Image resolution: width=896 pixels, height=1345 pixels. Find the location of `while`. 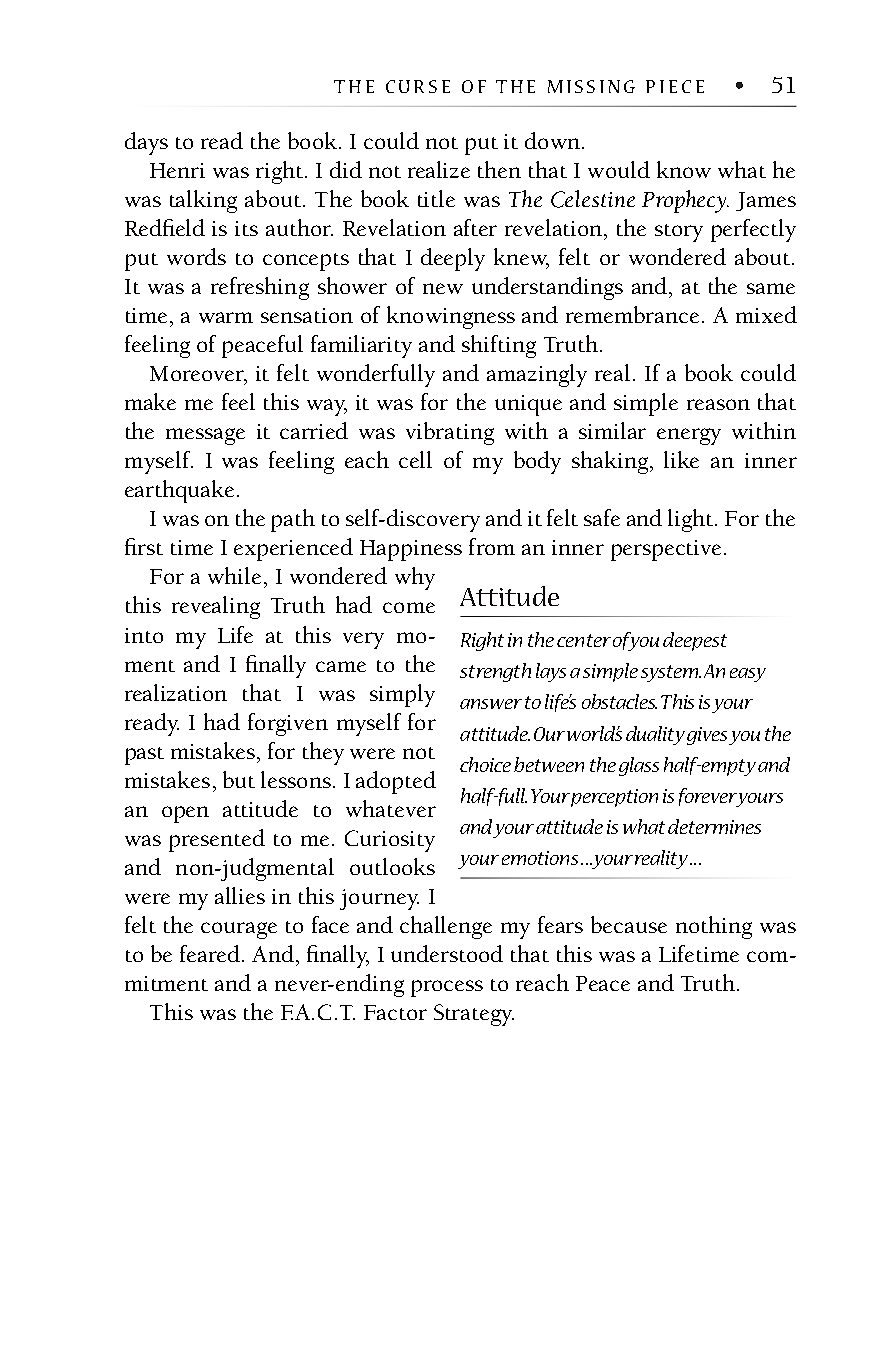

while is located at coordinates (234, 575).
